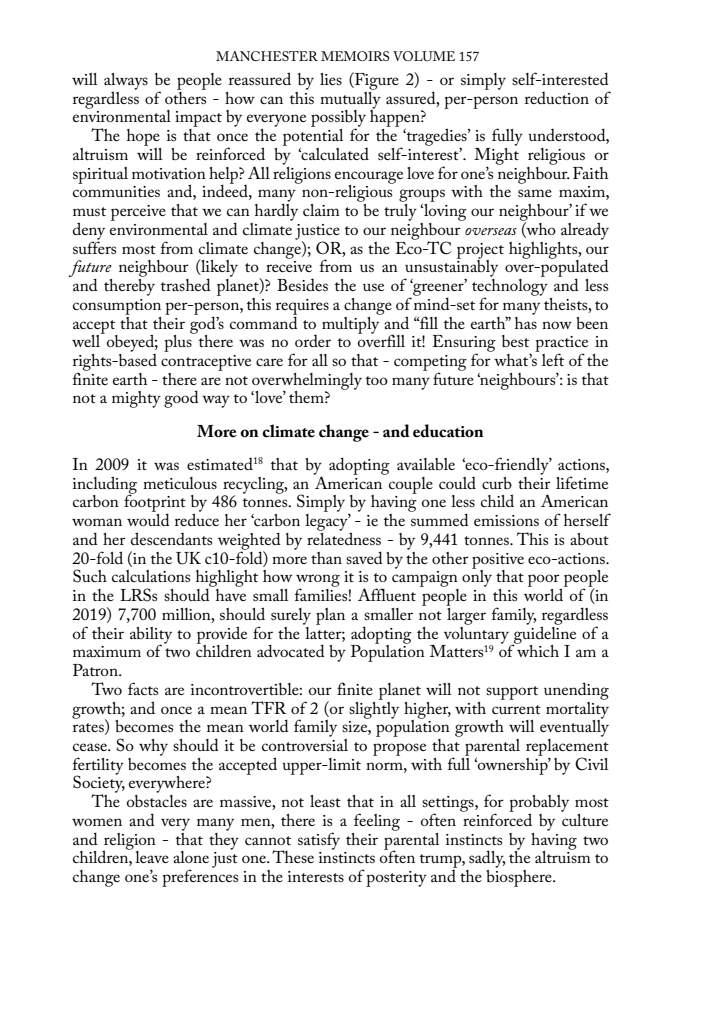 This screenshot has width=715, height=1014. Describe the element at coordinates (411, 485) in the screenshot. I see `couple` at that location.
